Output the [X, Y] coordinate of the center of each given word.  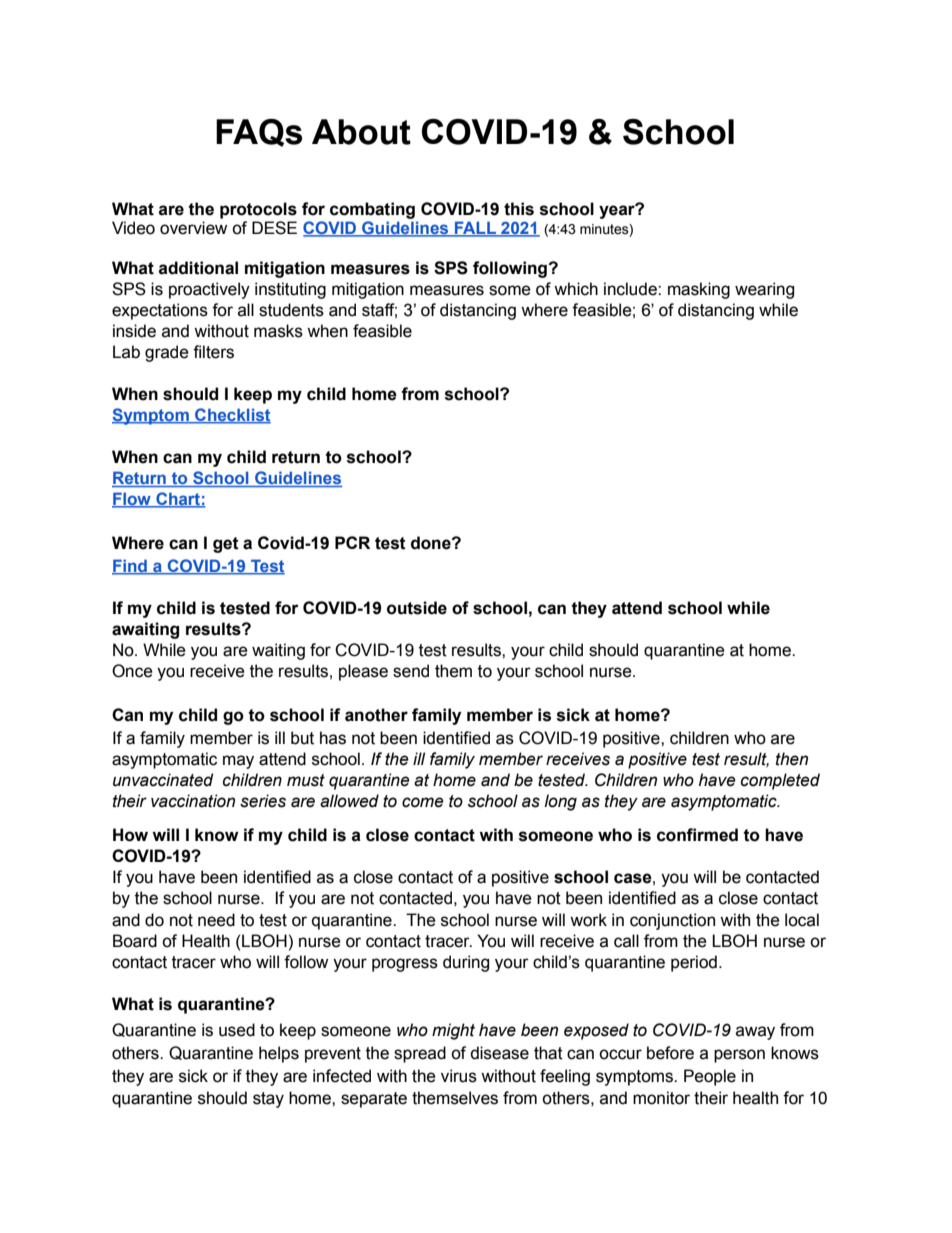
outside [417, 608]
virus [459, 1076]
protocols [258, 210]
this [519, 209]
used [237, 1030]
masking [699, 290]
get [226, 545]
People [710, 1077]
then [792, 759]
